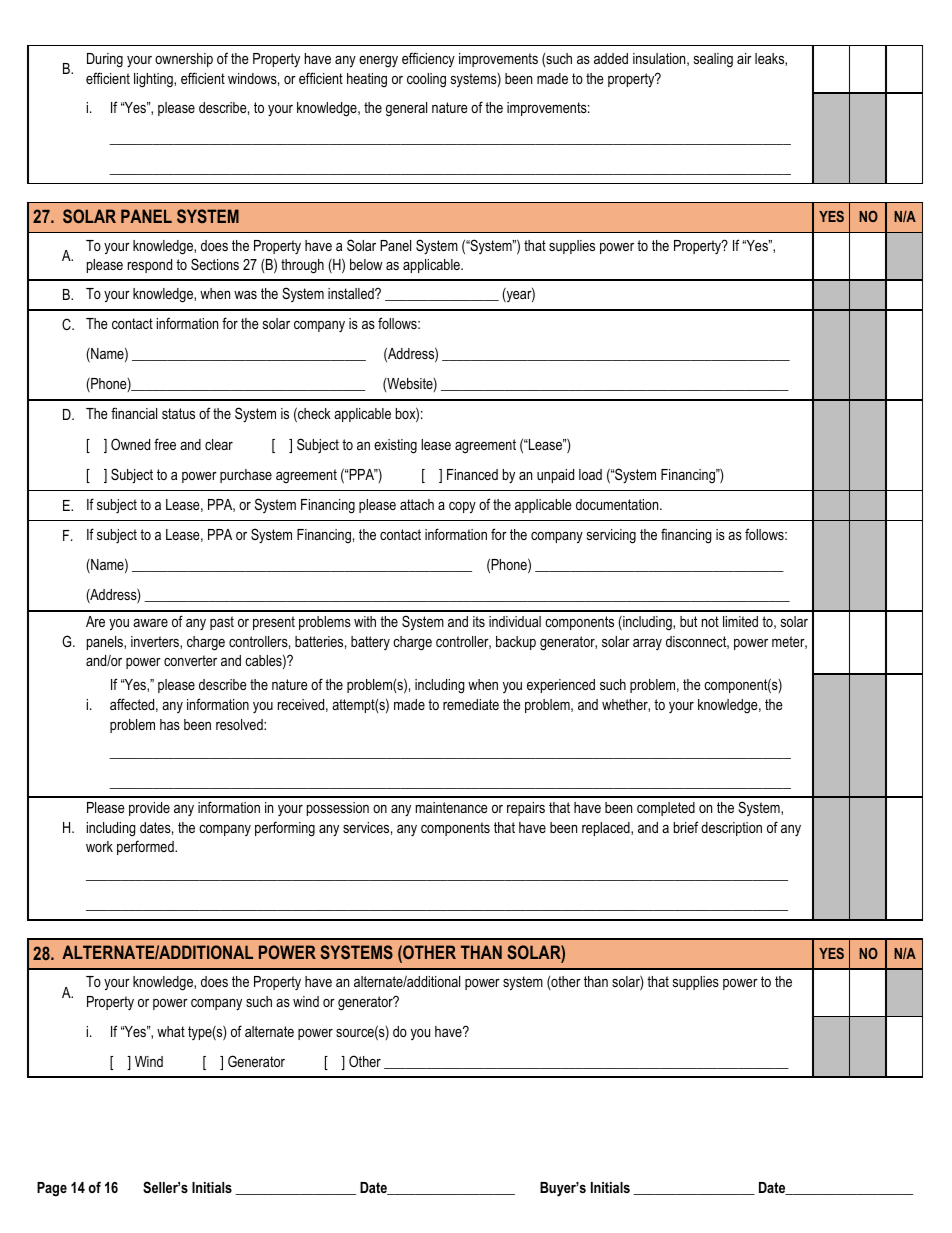 This screenshot has height=1233, width=952. Describe the element at coordinates (647, 644) in the screenshot. I see `array` at that location.
